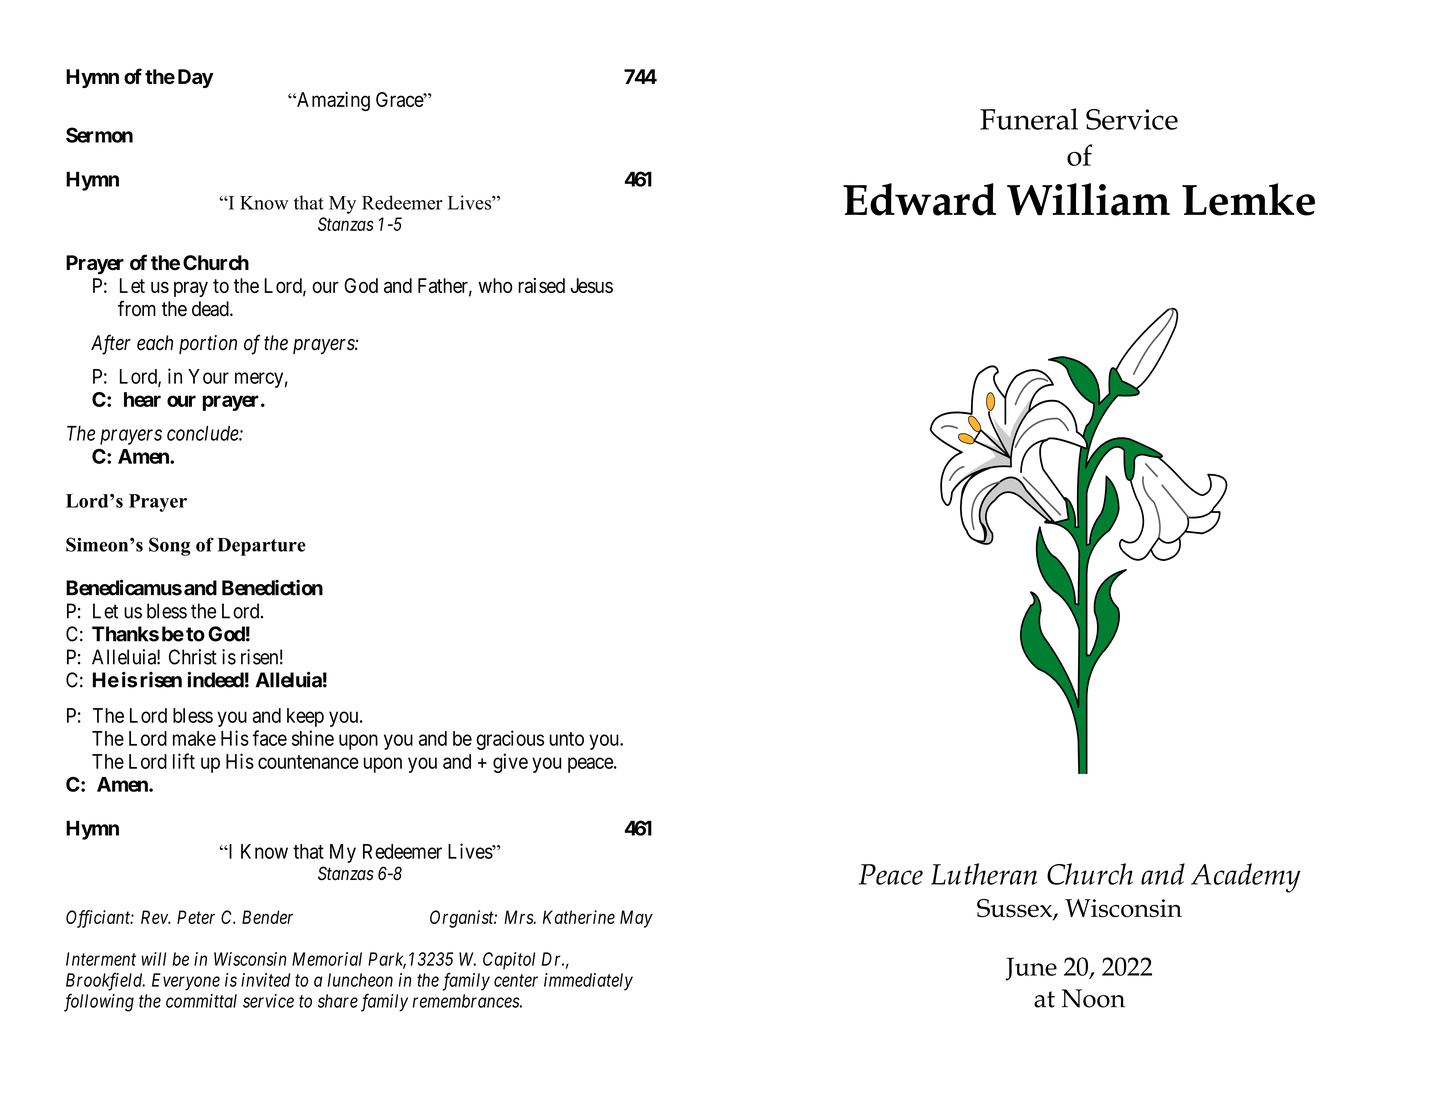 Image resolution: width=1439 pixels, height=1112 pixels. What do you see at coordinates (919, 199) in the screenshot?
I see `Edward` at bounding box center [919, 199].
